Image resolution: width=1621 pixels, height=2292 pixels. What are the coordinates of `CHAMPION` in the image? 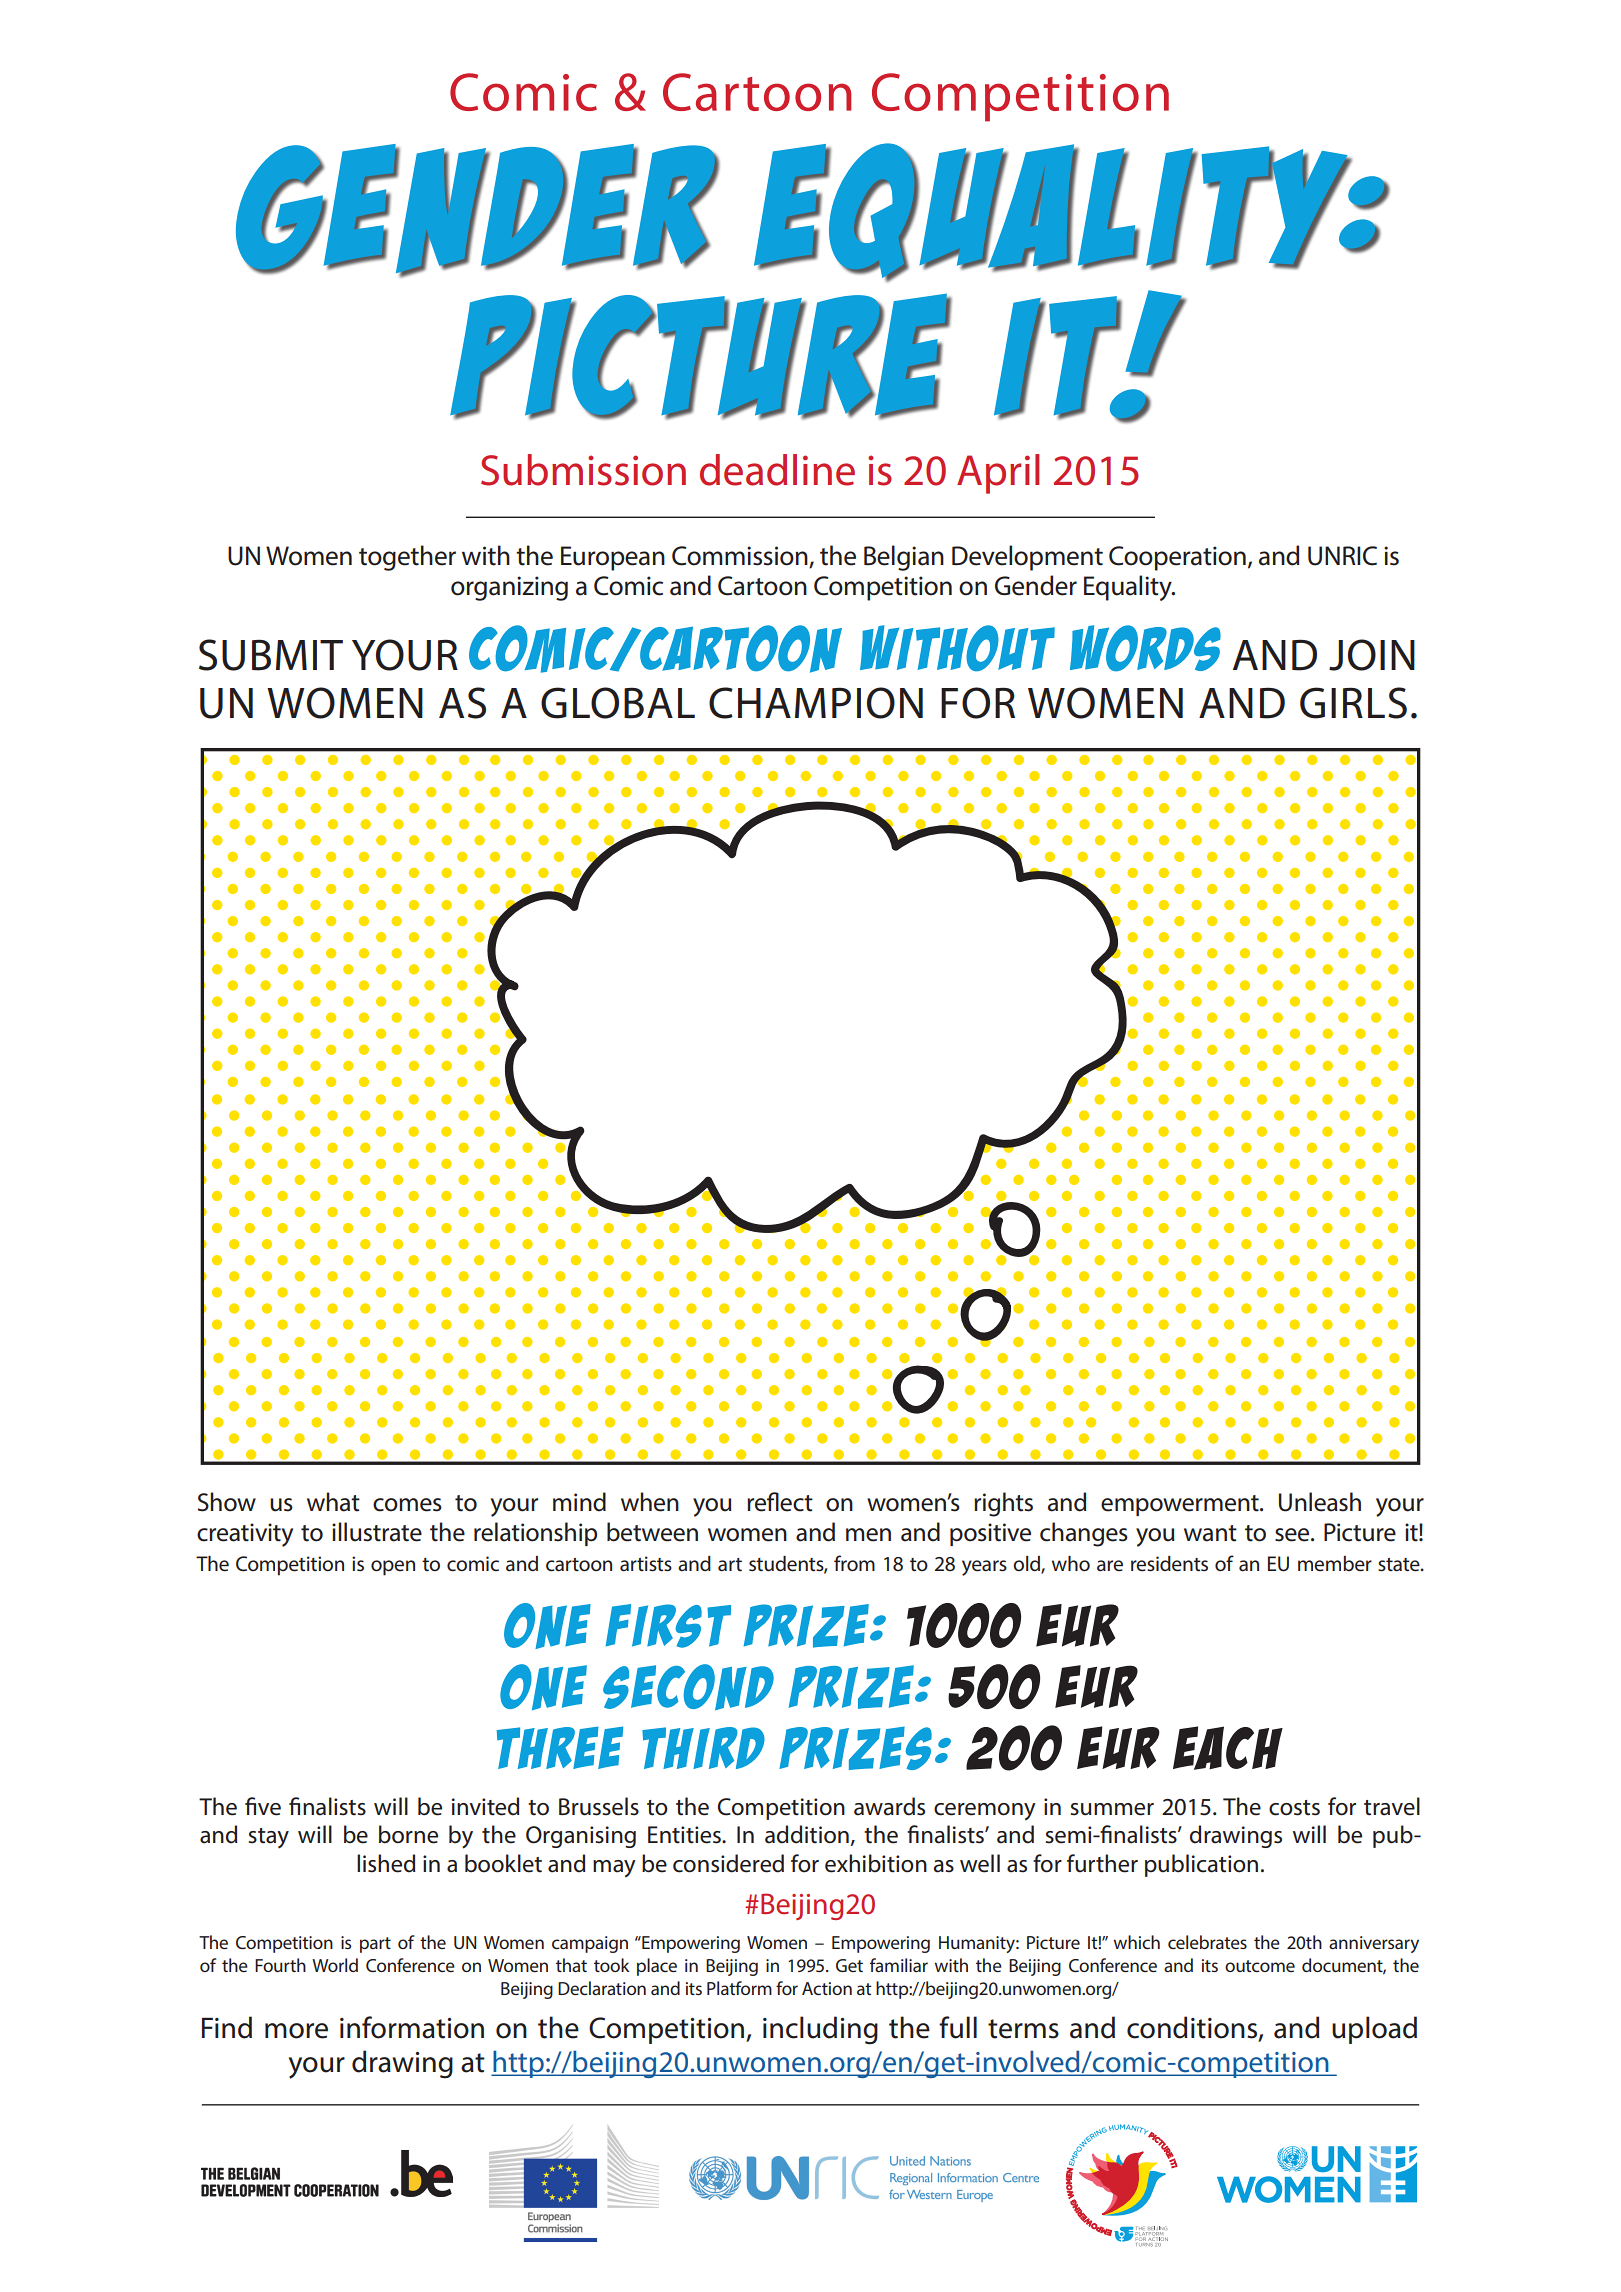 It's located at (816, 703).
